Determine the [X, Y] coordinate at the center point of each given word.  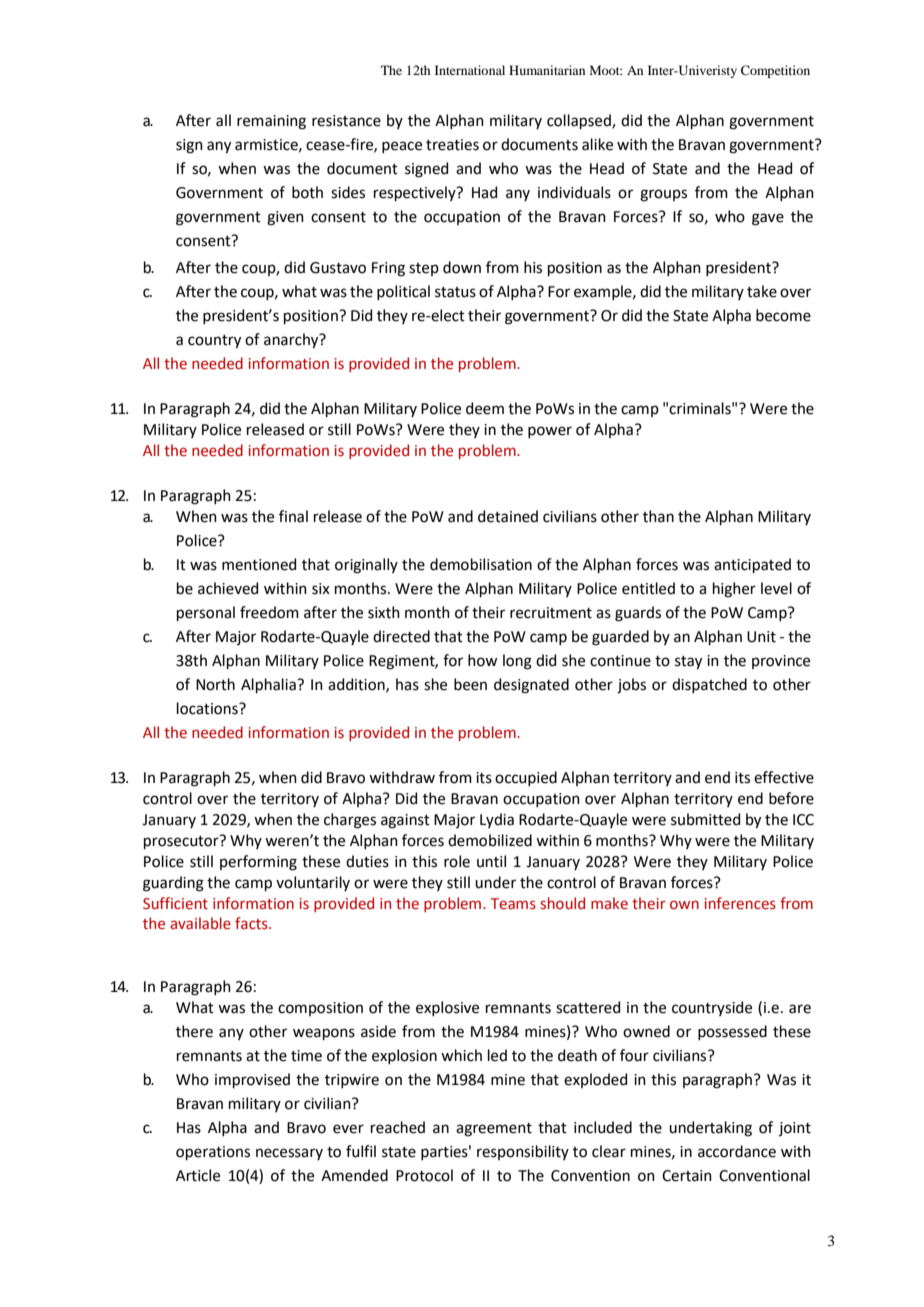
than [658, 516]
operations [213, 1153]
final [293, 516]
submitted [705, 819]
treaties [452, 145]
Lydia [497, 820]
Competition [775, 71]
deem [485, 408]
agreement [494, 1130]
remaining [271, 122]
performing [258, 863]
